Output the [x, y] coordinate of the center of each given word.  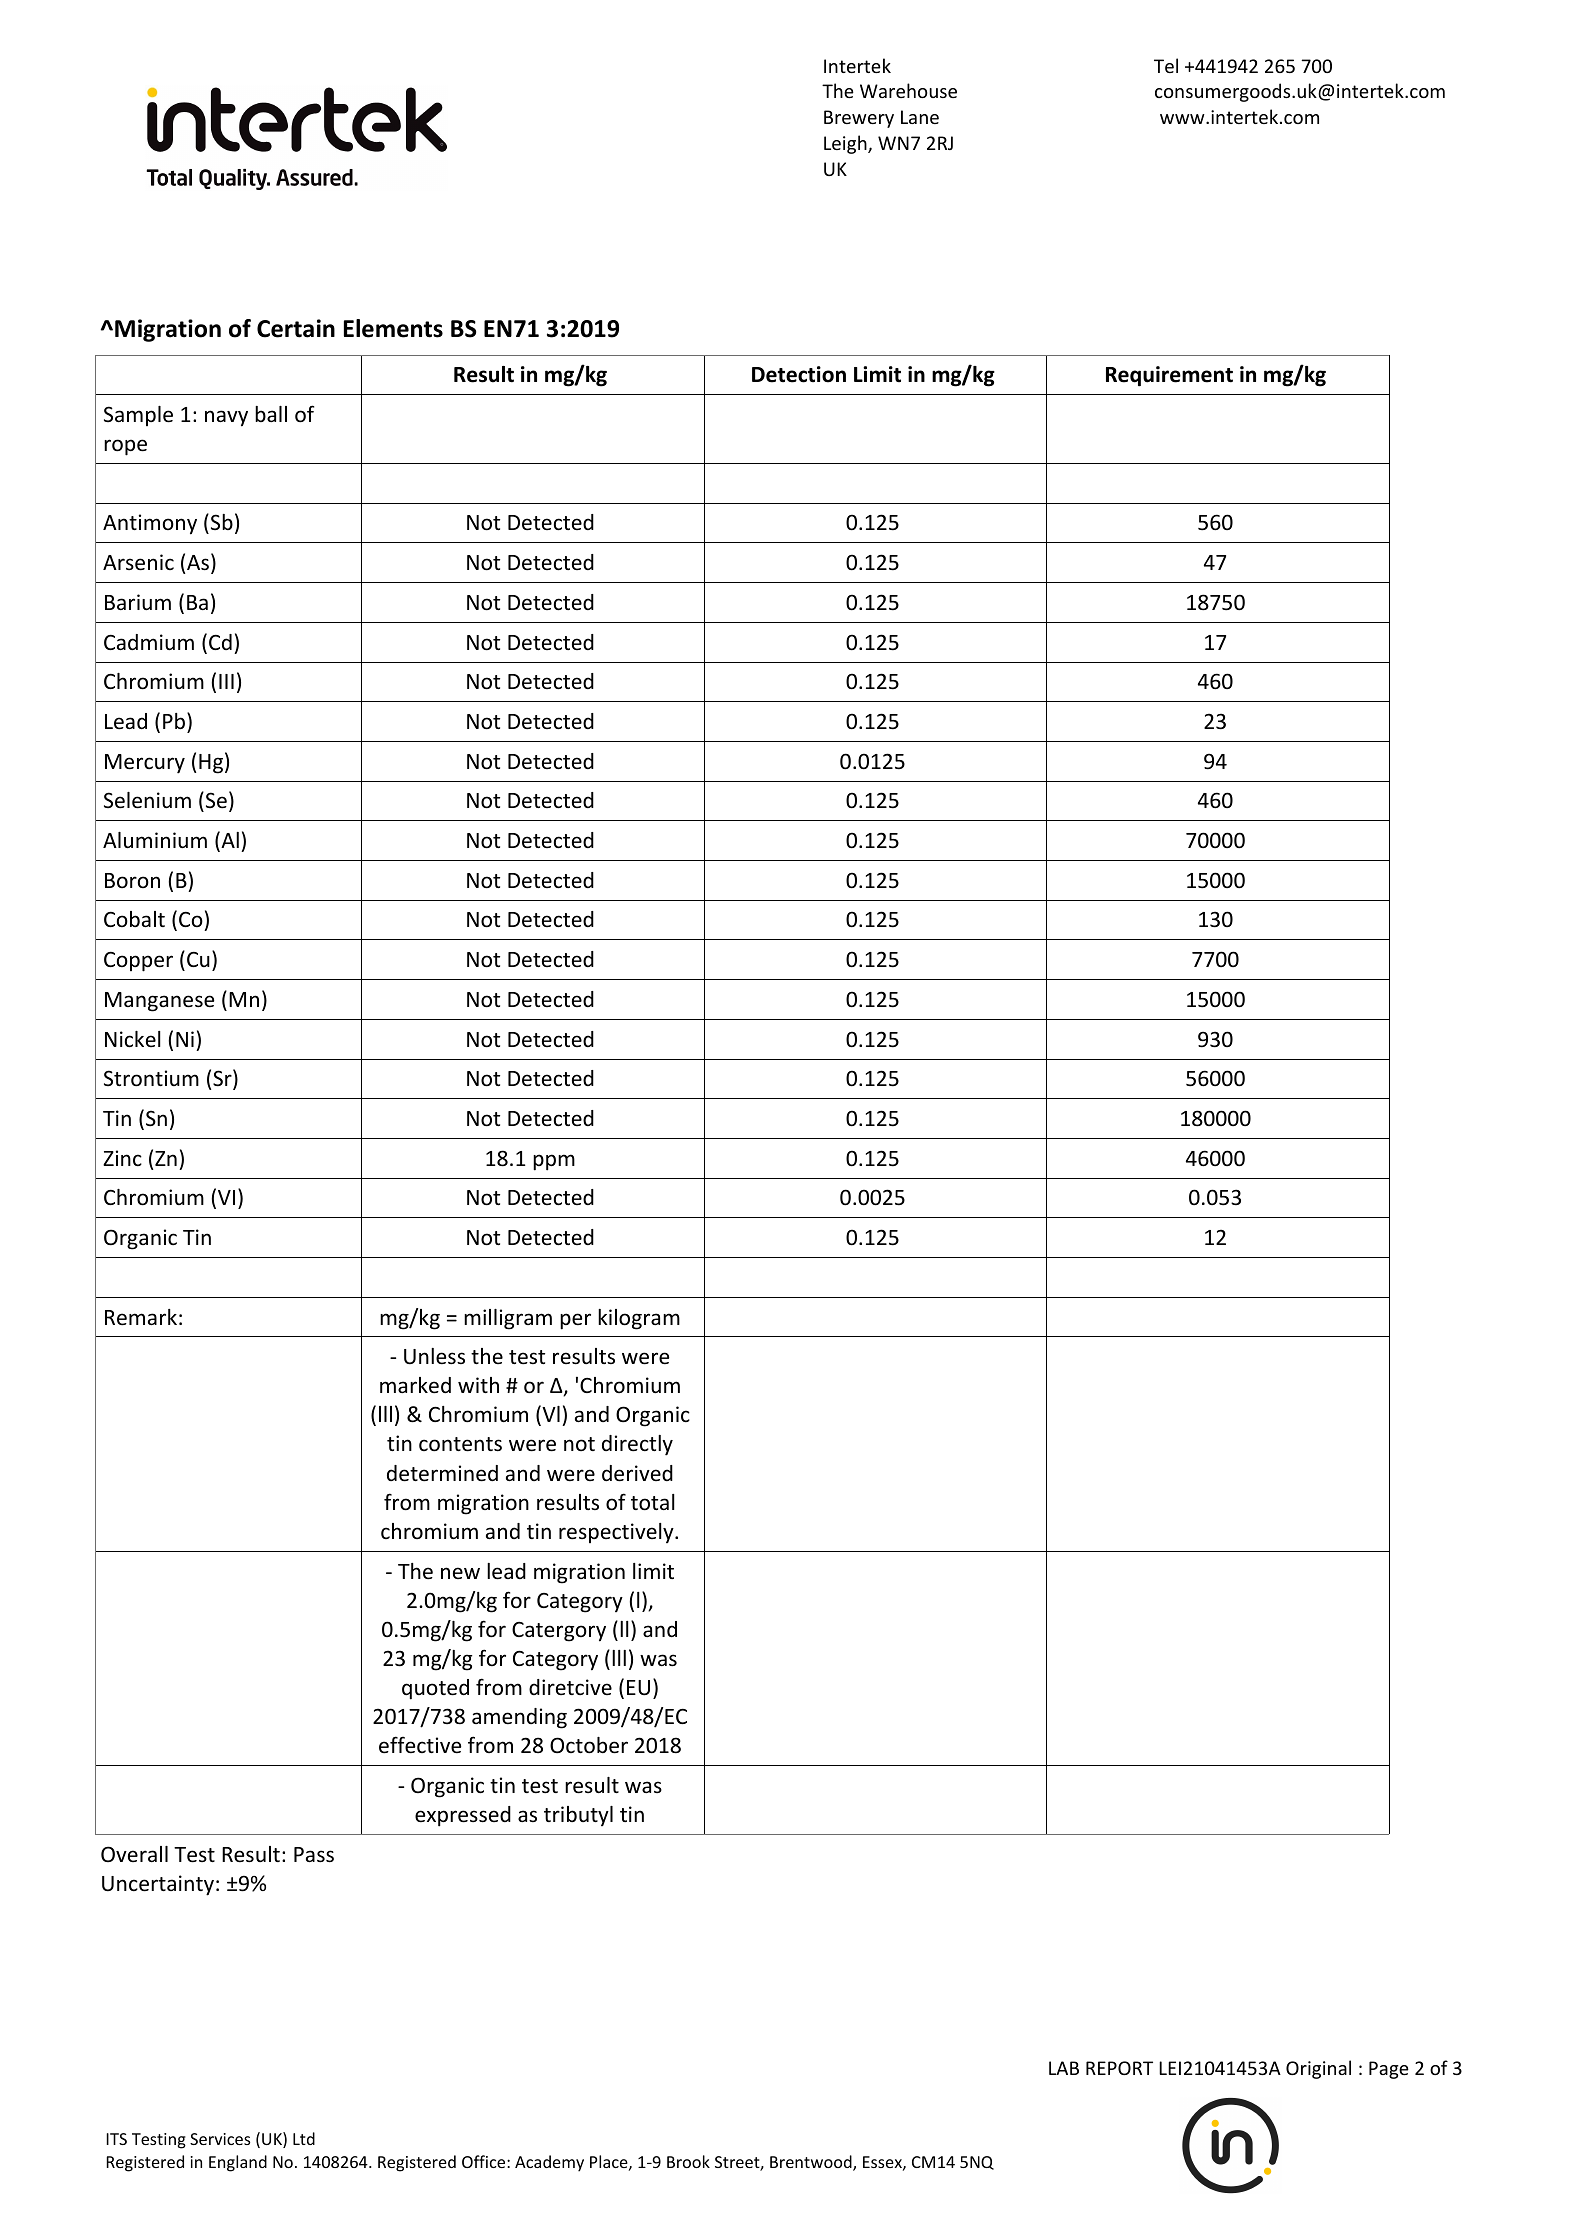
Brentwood [812, 2163]
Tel [1166, 65]
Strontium [151, 1078]
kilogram [639, 1319]
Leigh [846, 144]
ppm [554, 1162]
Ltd [304, 2138]
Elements [393, 328]
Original [1318, 2069]
